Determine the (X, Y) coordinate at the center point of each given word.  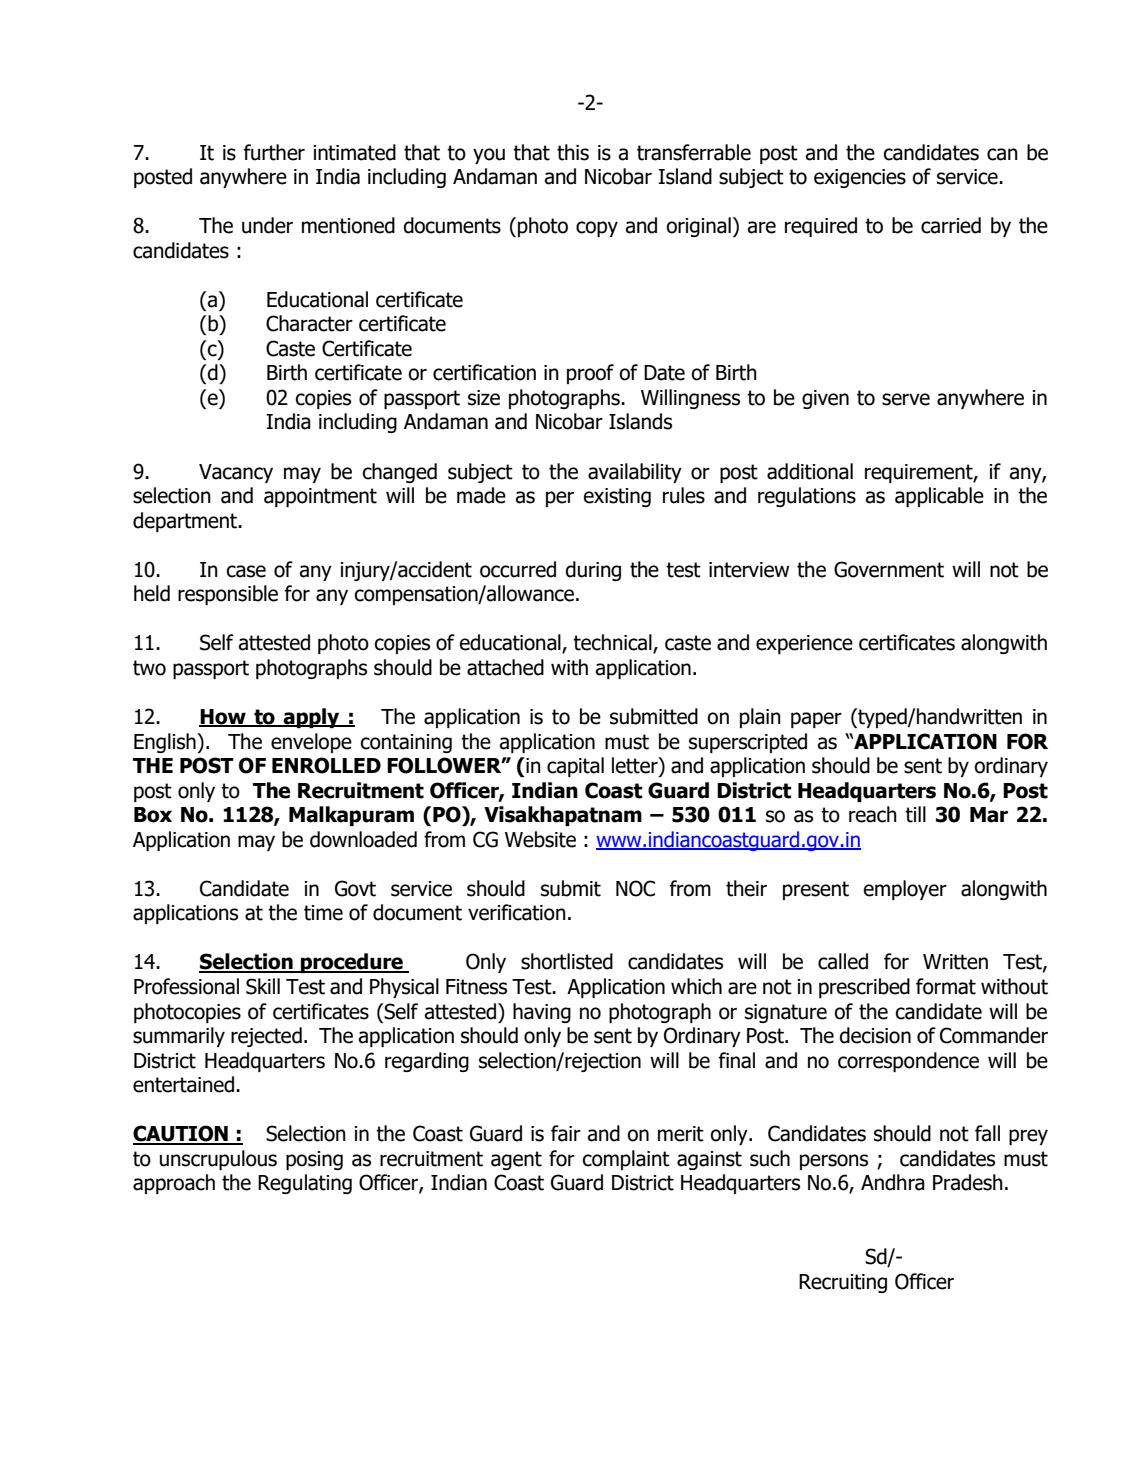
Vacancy (236, 473)
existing (617, 497)
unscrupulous (218, 1160)
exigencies (860, 178)
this (573, 152)
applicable (939, 497)
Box (153, 815)
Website (540, 839)
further (274, 152)
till (915, 814)
